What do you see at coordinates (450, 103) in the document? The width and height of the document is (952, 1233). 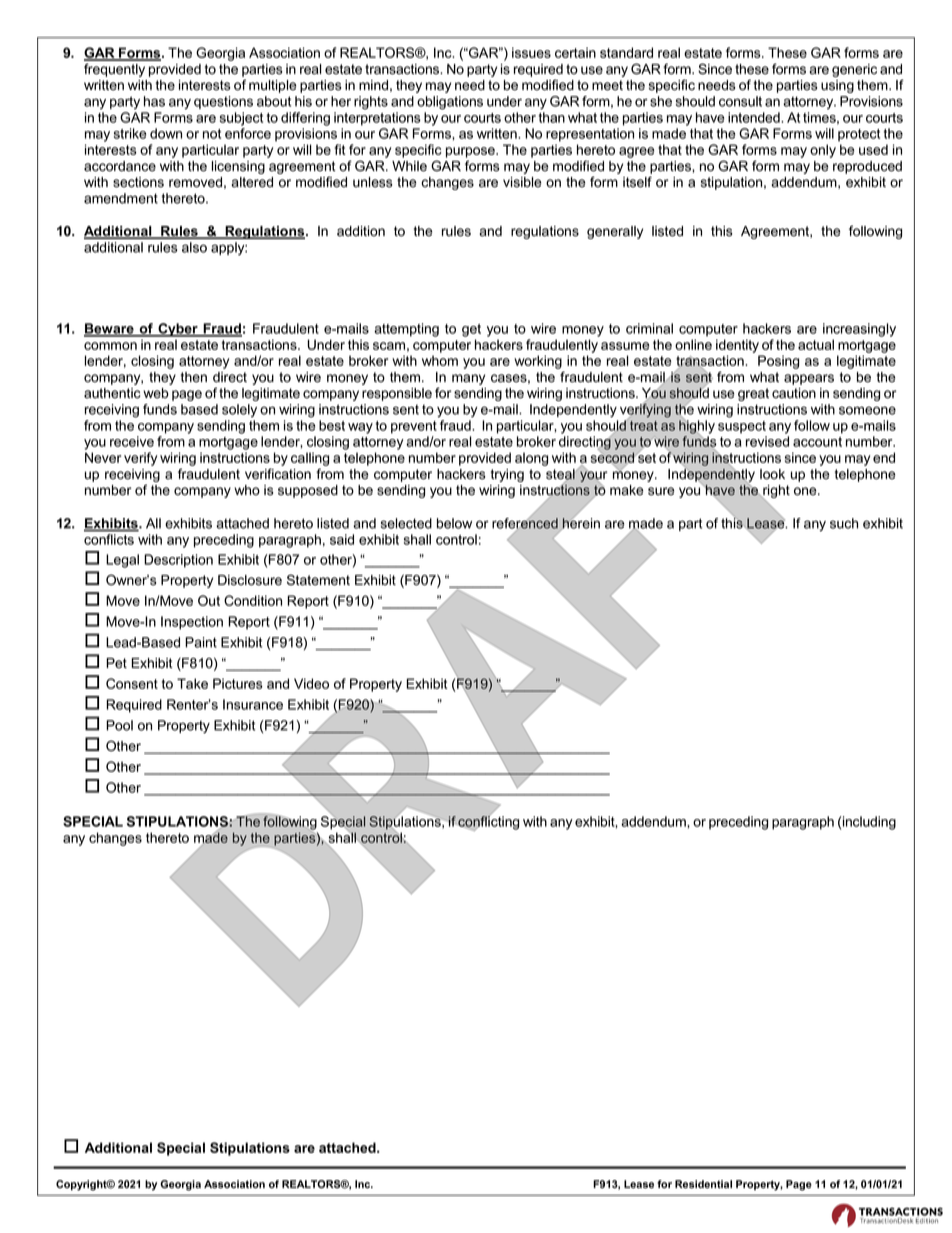 I see `obligations` at bounding box center [450, 103].
